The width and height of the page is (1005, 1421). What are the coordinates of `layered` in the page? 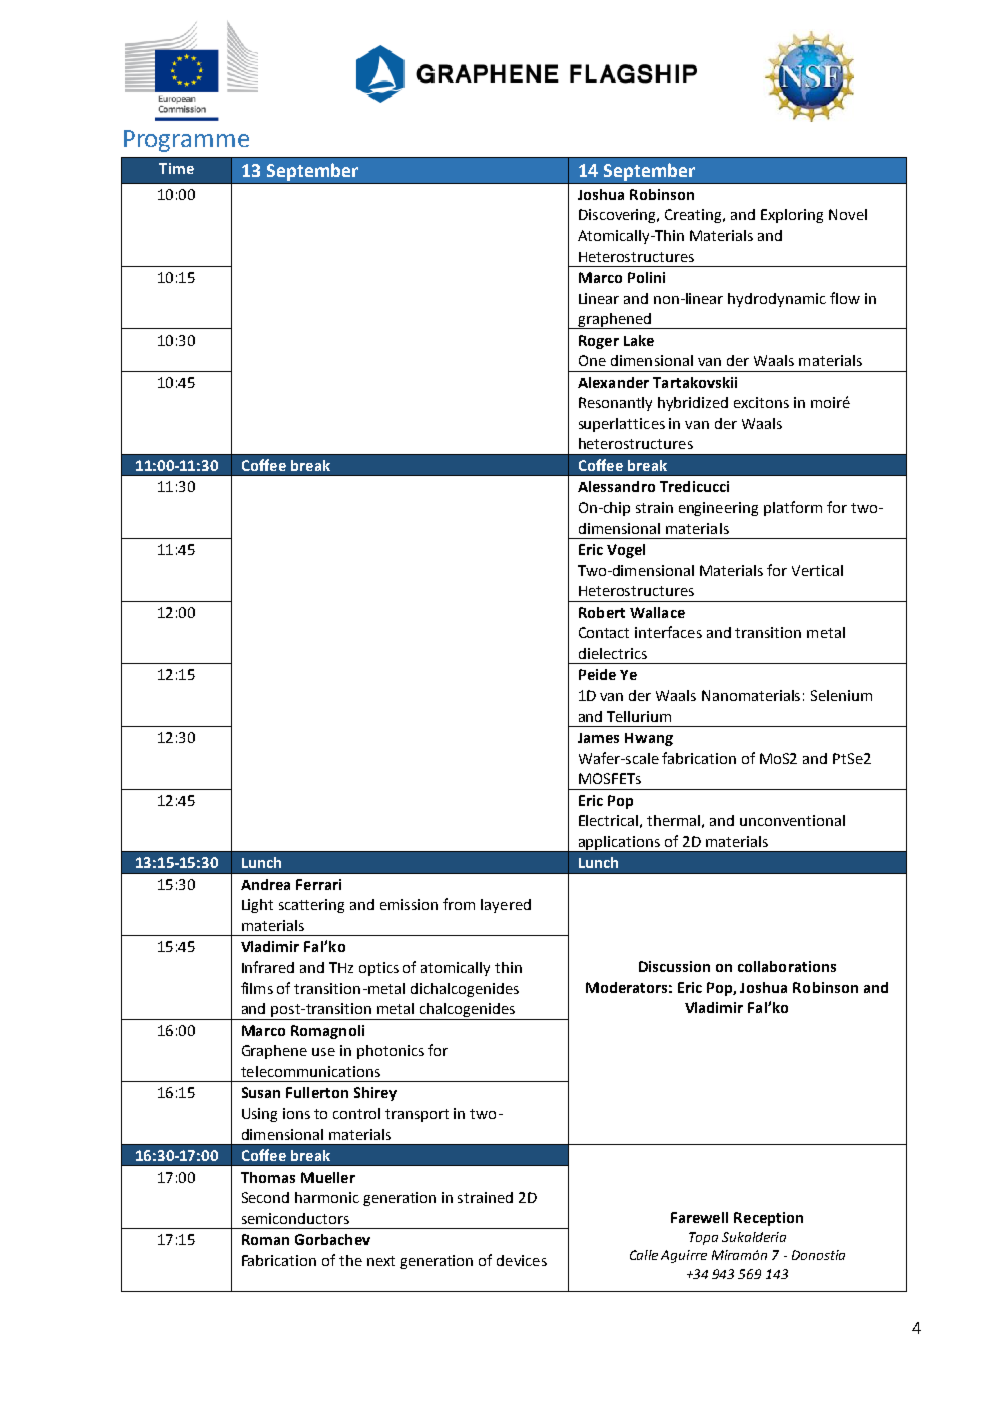 It's located at (506, 906).
